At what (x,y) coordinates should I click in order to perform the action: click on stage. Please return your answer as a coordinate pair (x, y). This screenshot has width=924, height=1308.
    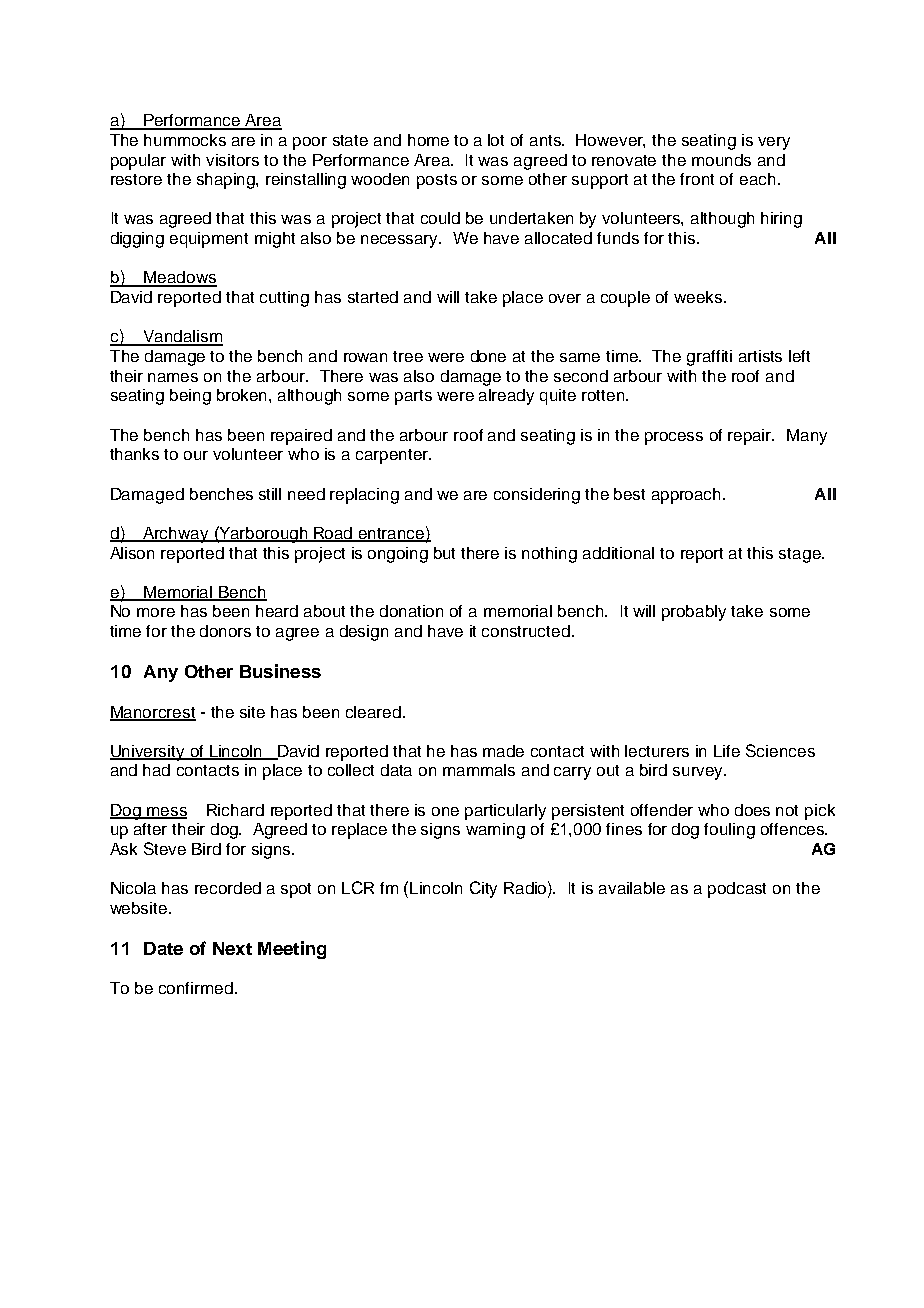
    Looking at the image, I should click on (801, 555).
